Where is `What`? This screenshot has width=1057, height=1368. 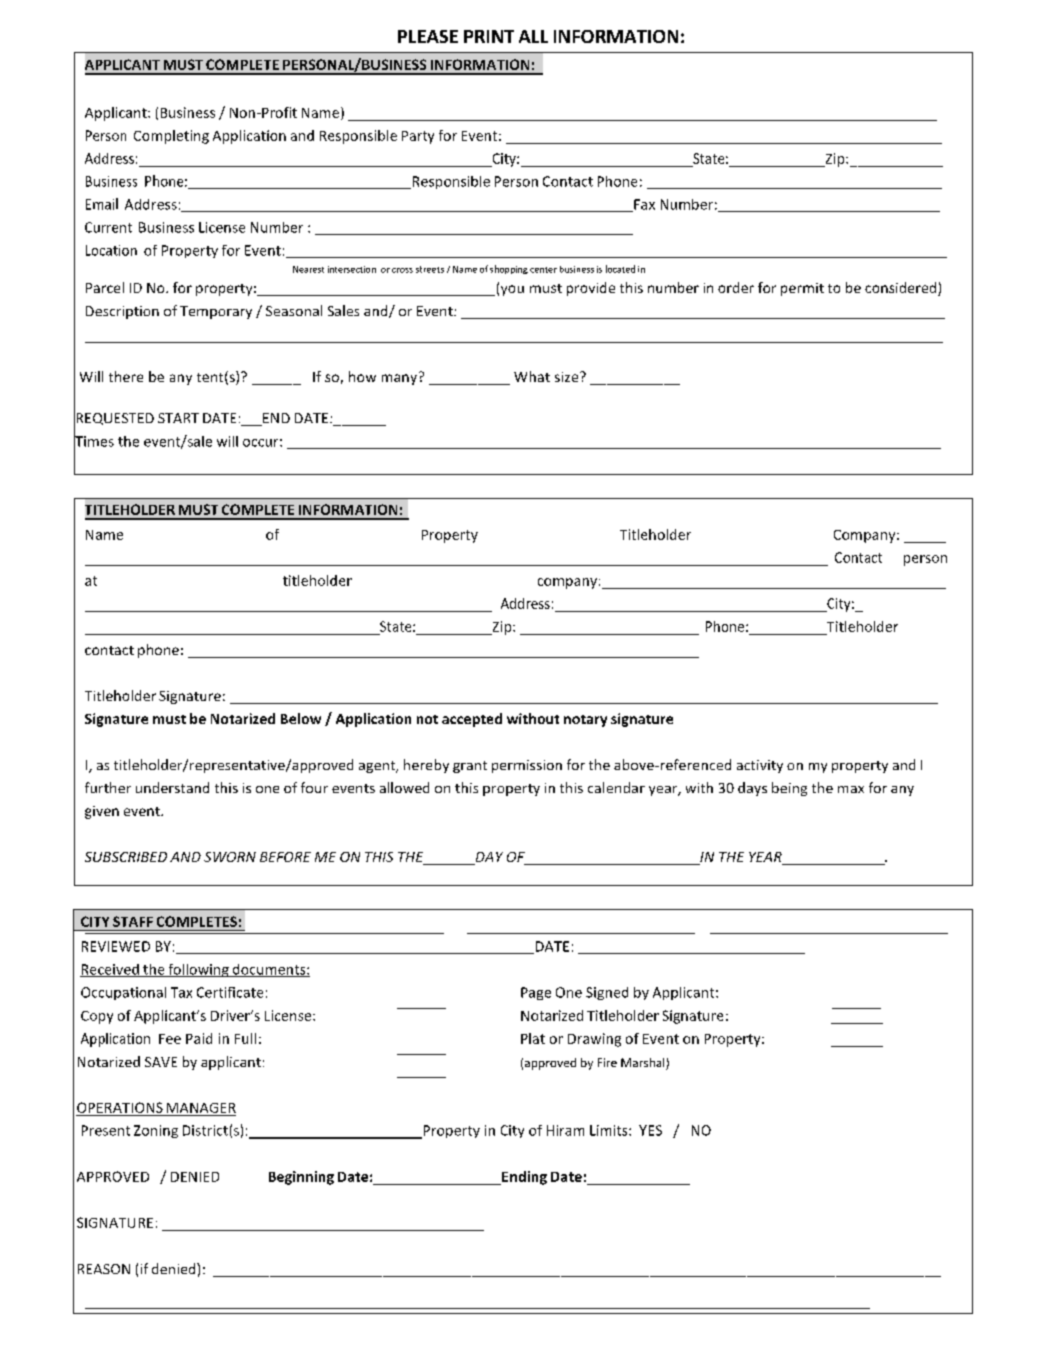 What is located at coordinates (532, 376).
